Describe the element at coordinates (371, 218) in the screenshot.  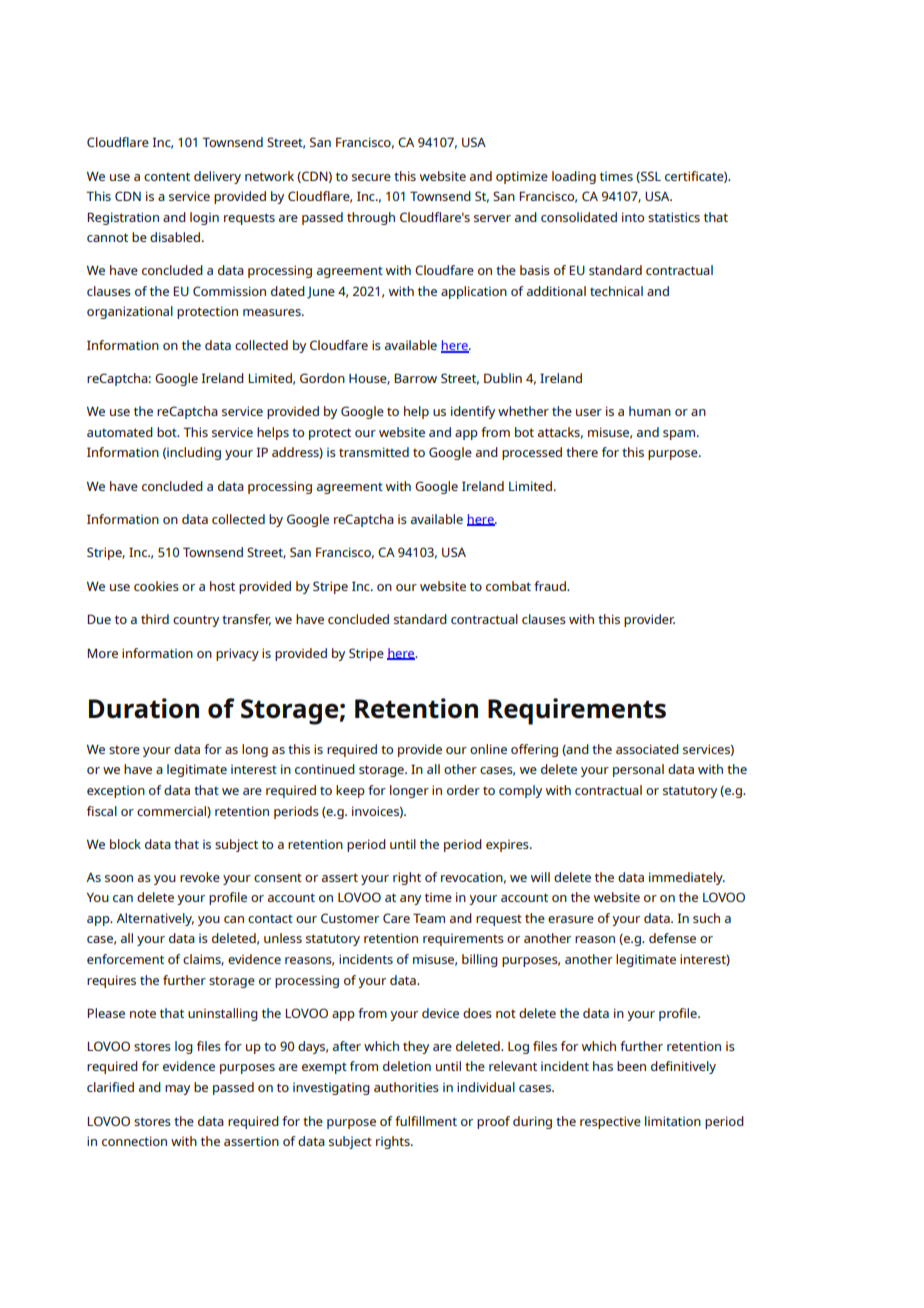
I see `through` at that location.
